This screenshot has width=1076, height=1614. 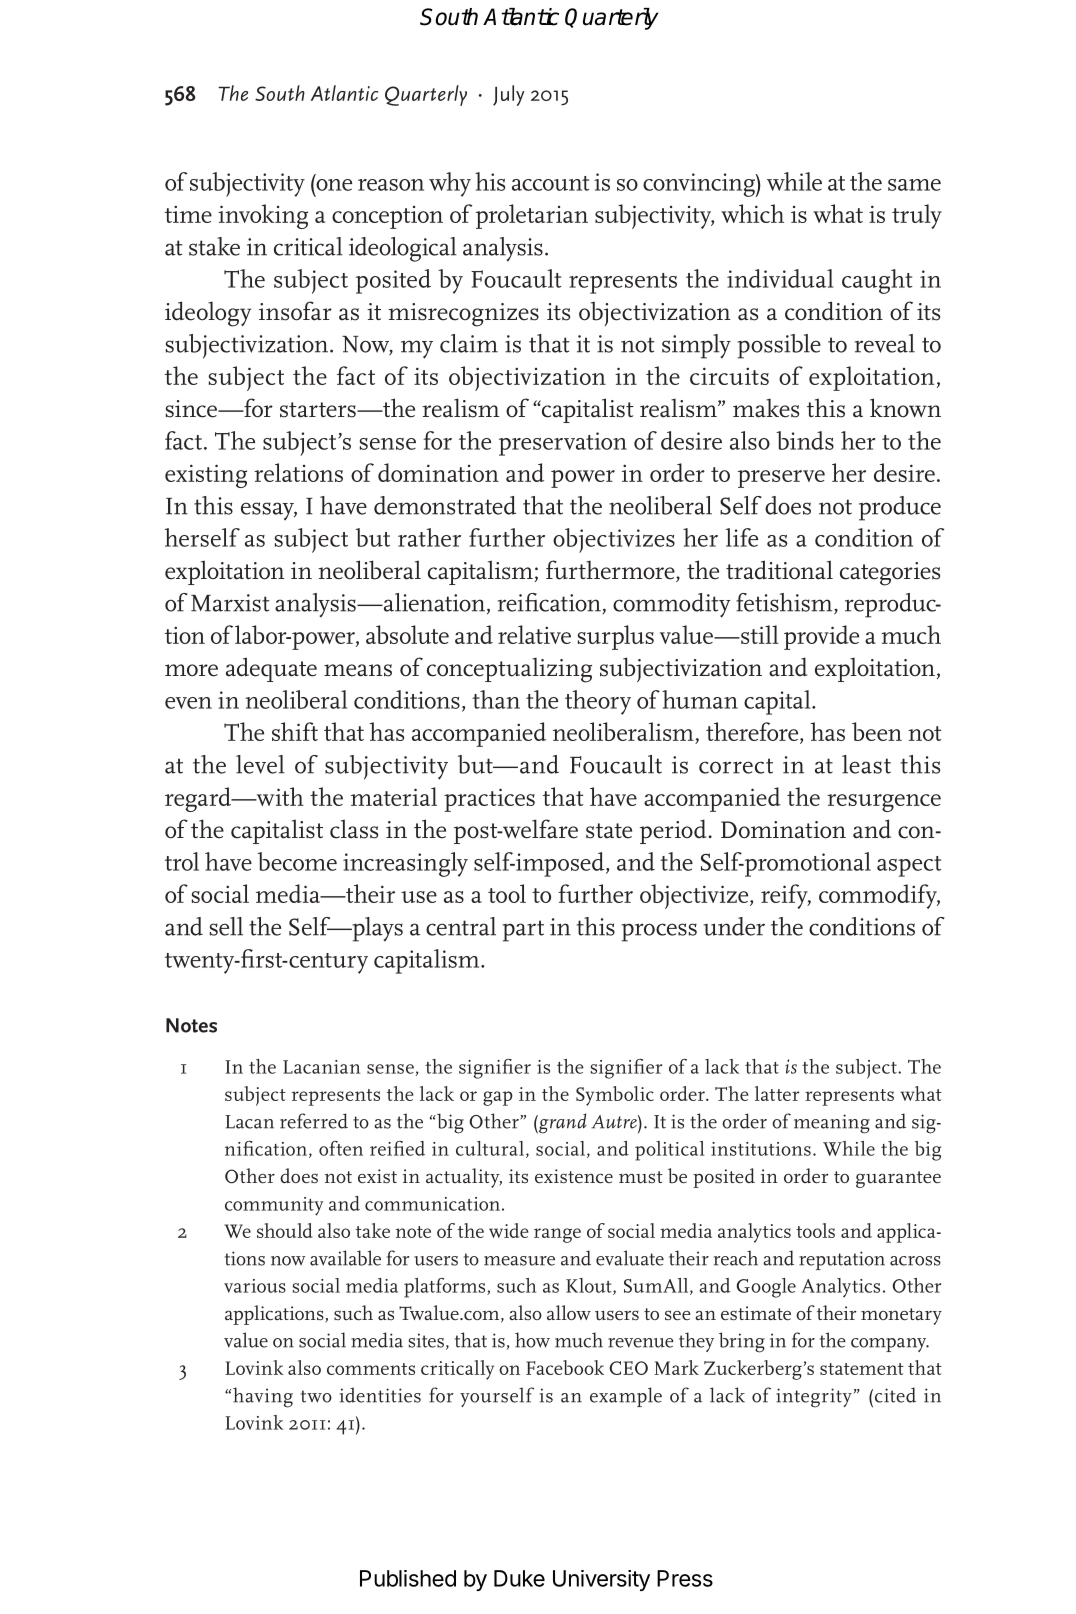 What do you see at coordinates (557, 1235) in the screenshot?
I see `range` at bounding box center [557, 1235].
